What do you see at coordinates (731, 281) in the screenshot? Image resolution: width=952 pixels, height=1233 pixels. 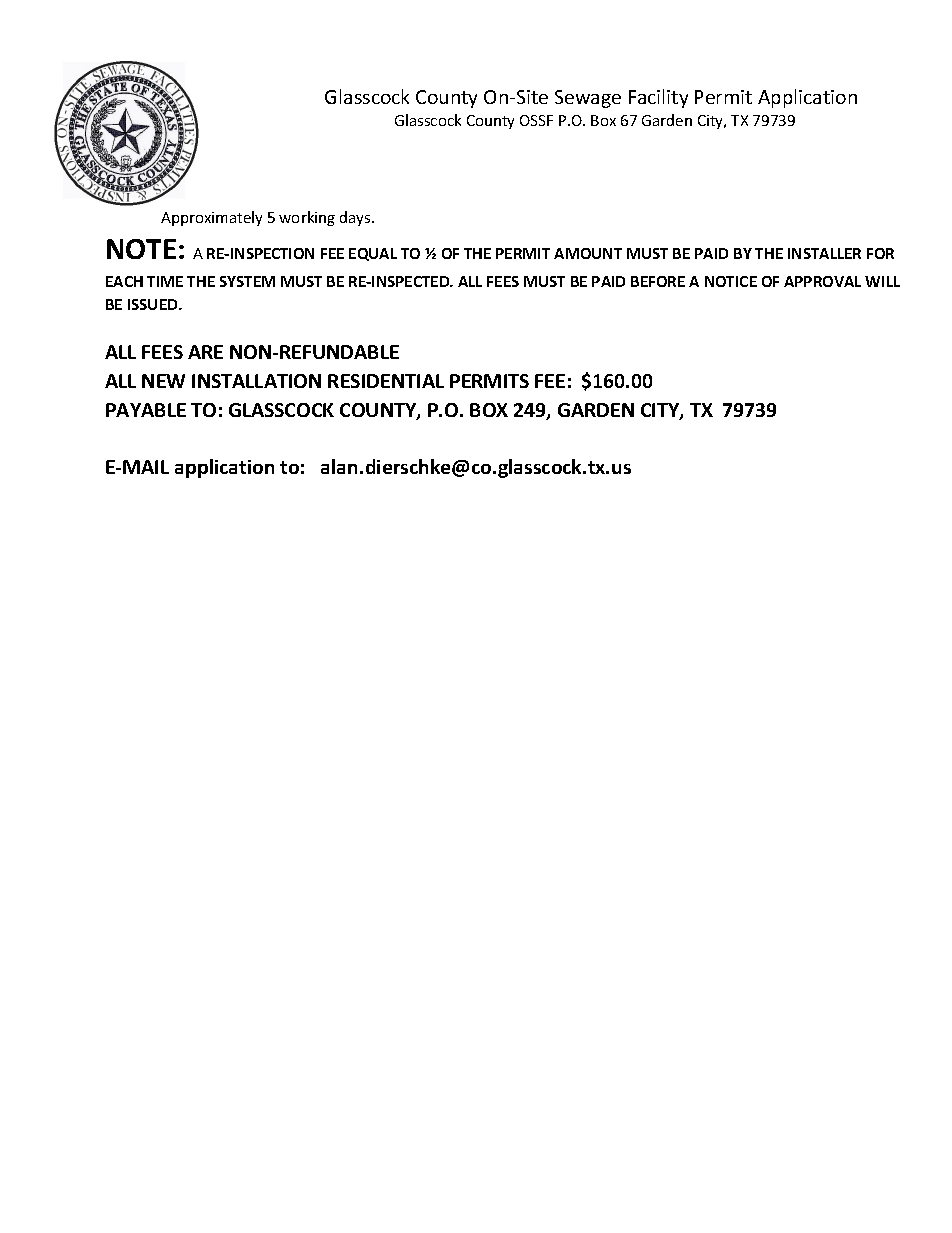 I see `NOTICE` at bounding box center [731, 281].
